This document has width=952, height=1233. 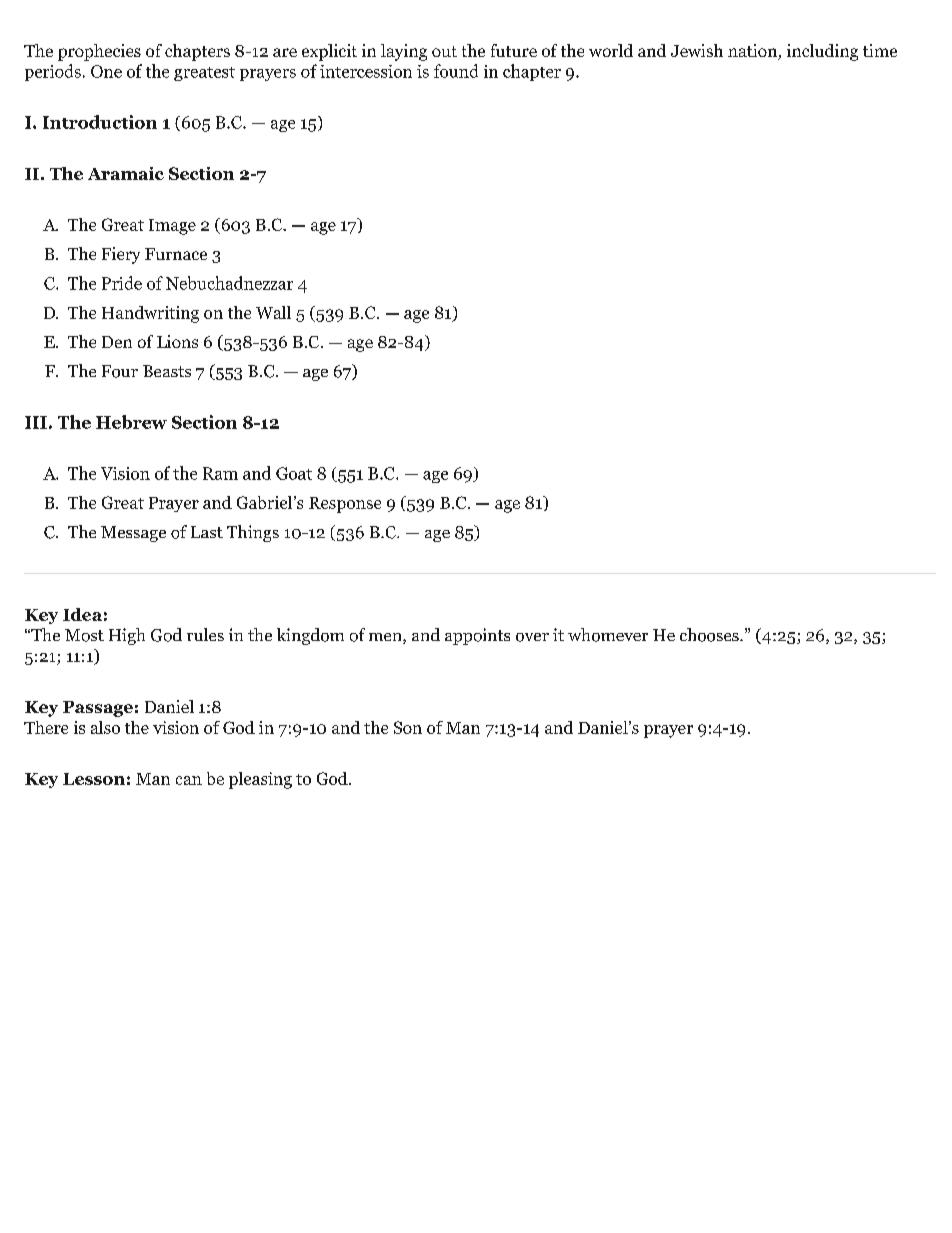 What do you see at coordinates (229, 283) in the document?
I see `Nebuchadnezzar` at bounding box center [229, 283].
